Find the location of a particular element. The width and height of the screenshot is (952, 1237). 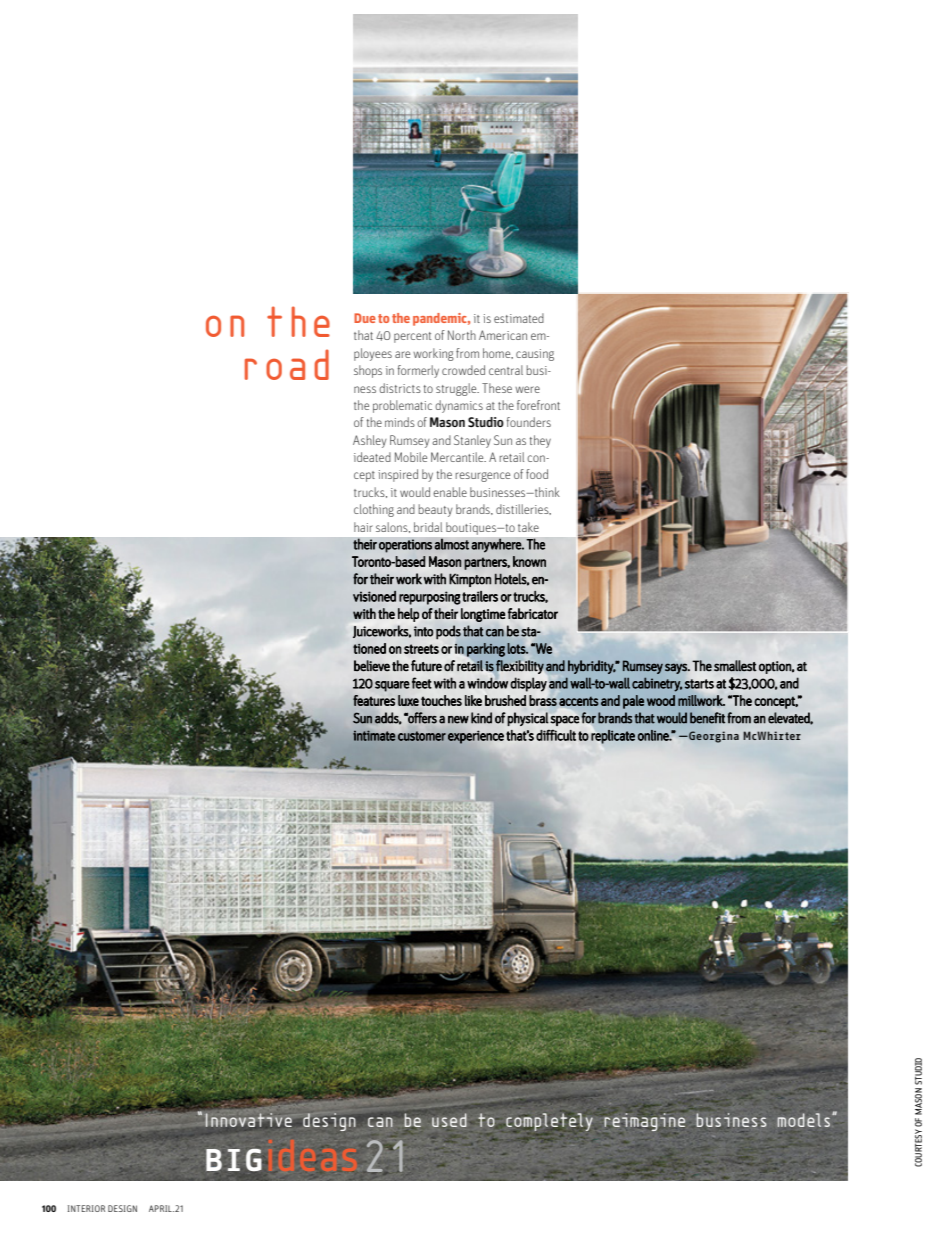

INTERIOR is located at coordinates (86, 1208).
